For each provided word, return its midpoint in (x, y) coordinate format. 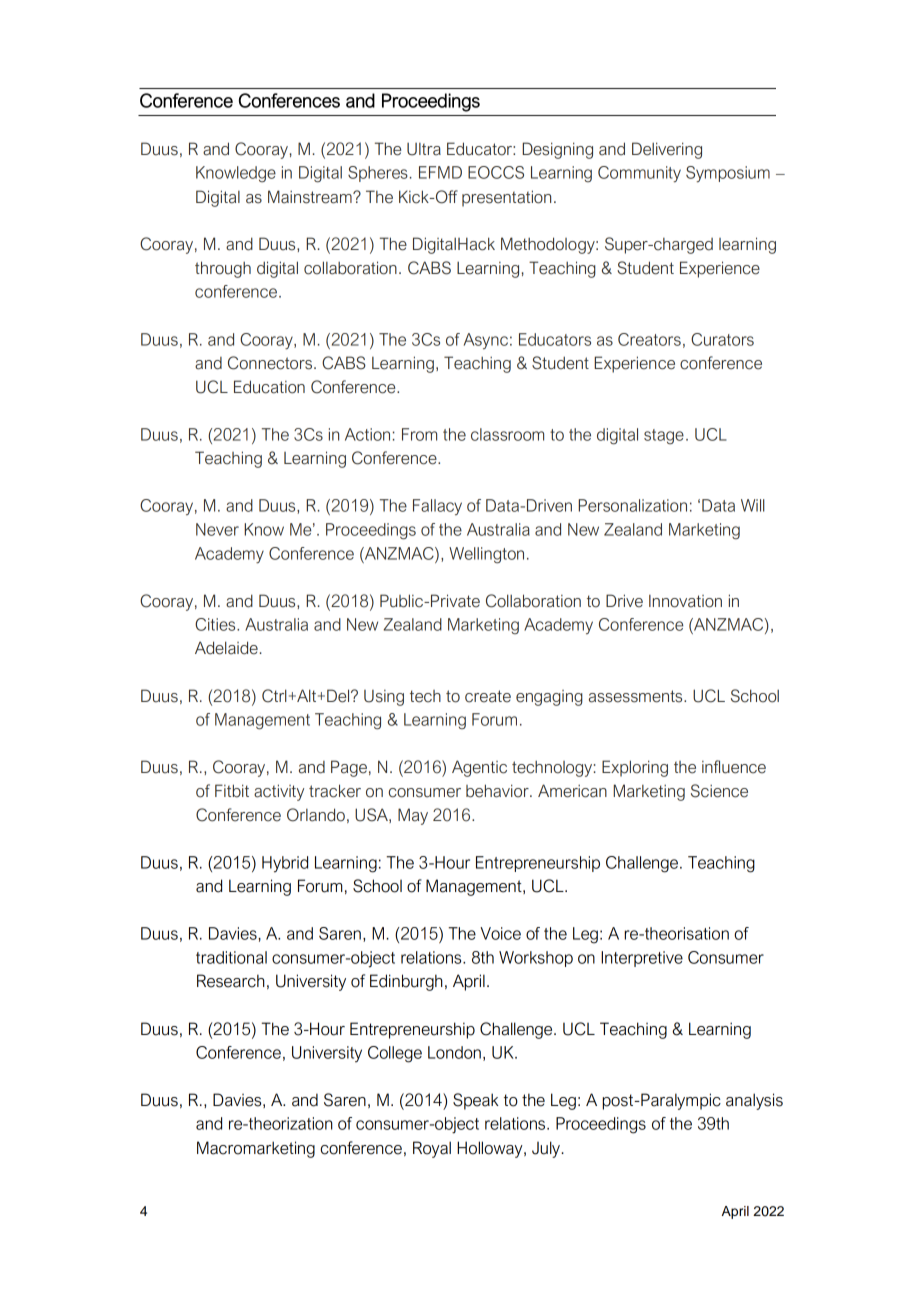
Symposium (728, 174)
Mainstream (311, 197)
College (395, 1054)
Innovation (685, 601)
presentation (506, 198)
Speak (476, 1101)
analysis (754, 1101)
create (488, 696)
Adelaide (226, 648)
